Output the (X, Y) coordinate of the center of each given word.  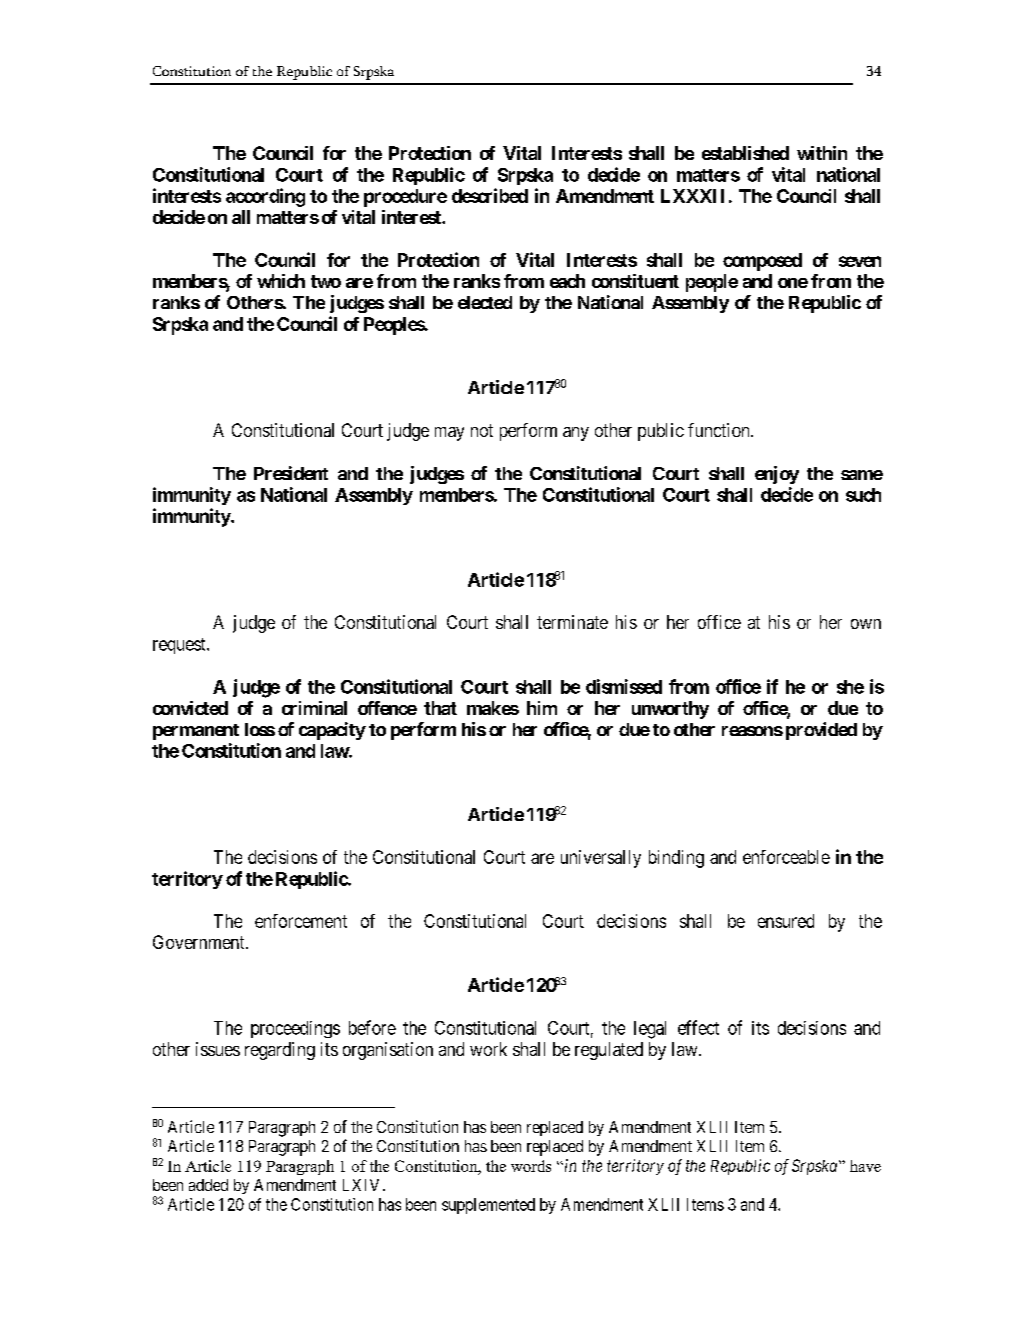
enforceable (786, 857)
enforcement (301, 921)
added (208, 1185)
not (482, 430)
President (291, 473)
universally (601, 859)
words (531, 1166)
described (490, 195)
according (265, 197)
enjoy (777, 475)
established (745, 153)
